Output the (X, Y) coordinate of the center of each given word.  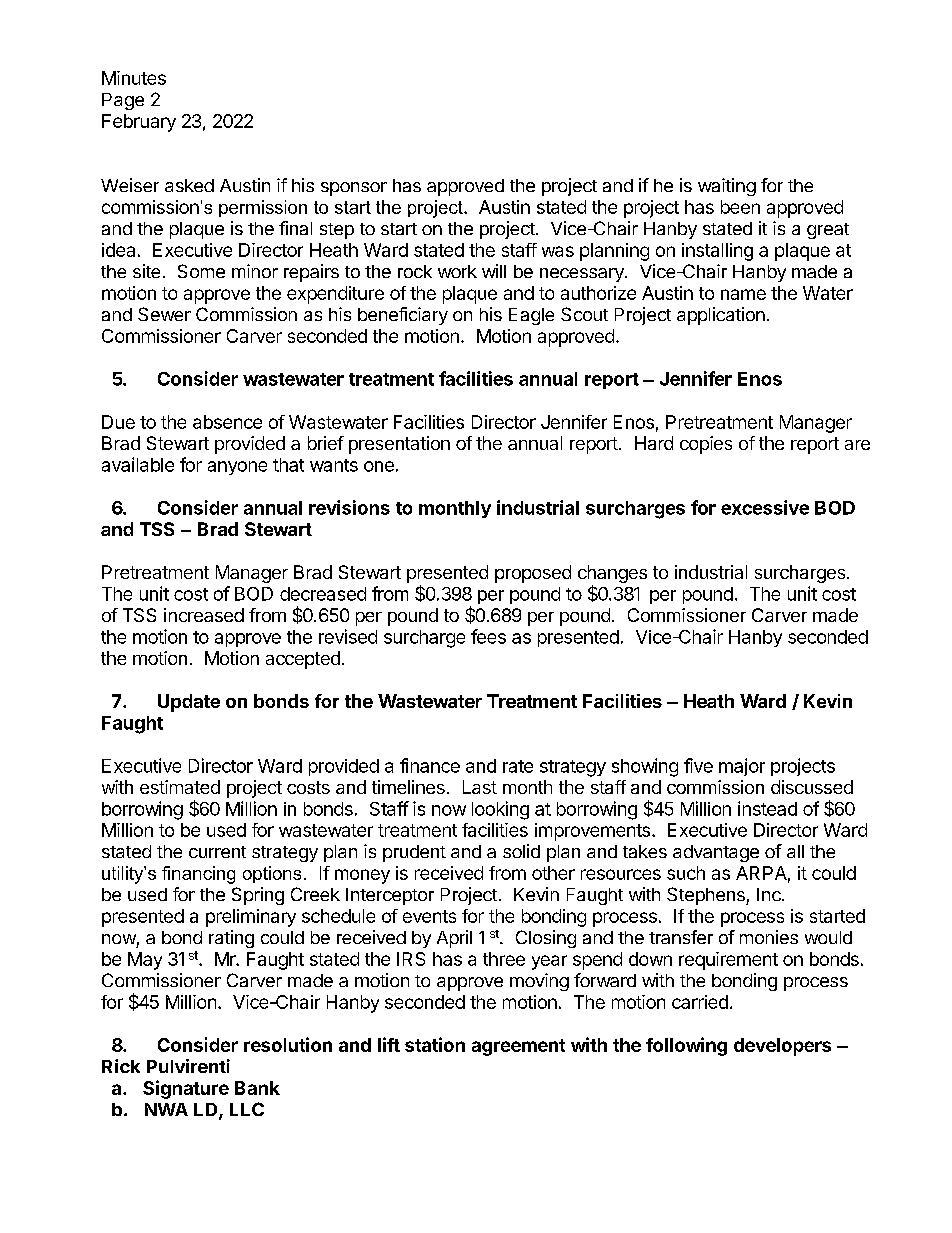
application (721, 316)
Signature (186, 1089)
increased (204, 615)
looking (500, 810)
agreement (518, 1047)
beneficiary (403, 316)
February (139, 123)
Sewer (164, 314)
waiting (727, 187)
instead (767, 808)
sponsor (354, 189)
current (217, 852)
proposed (533, 574)
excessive (765, 507)
